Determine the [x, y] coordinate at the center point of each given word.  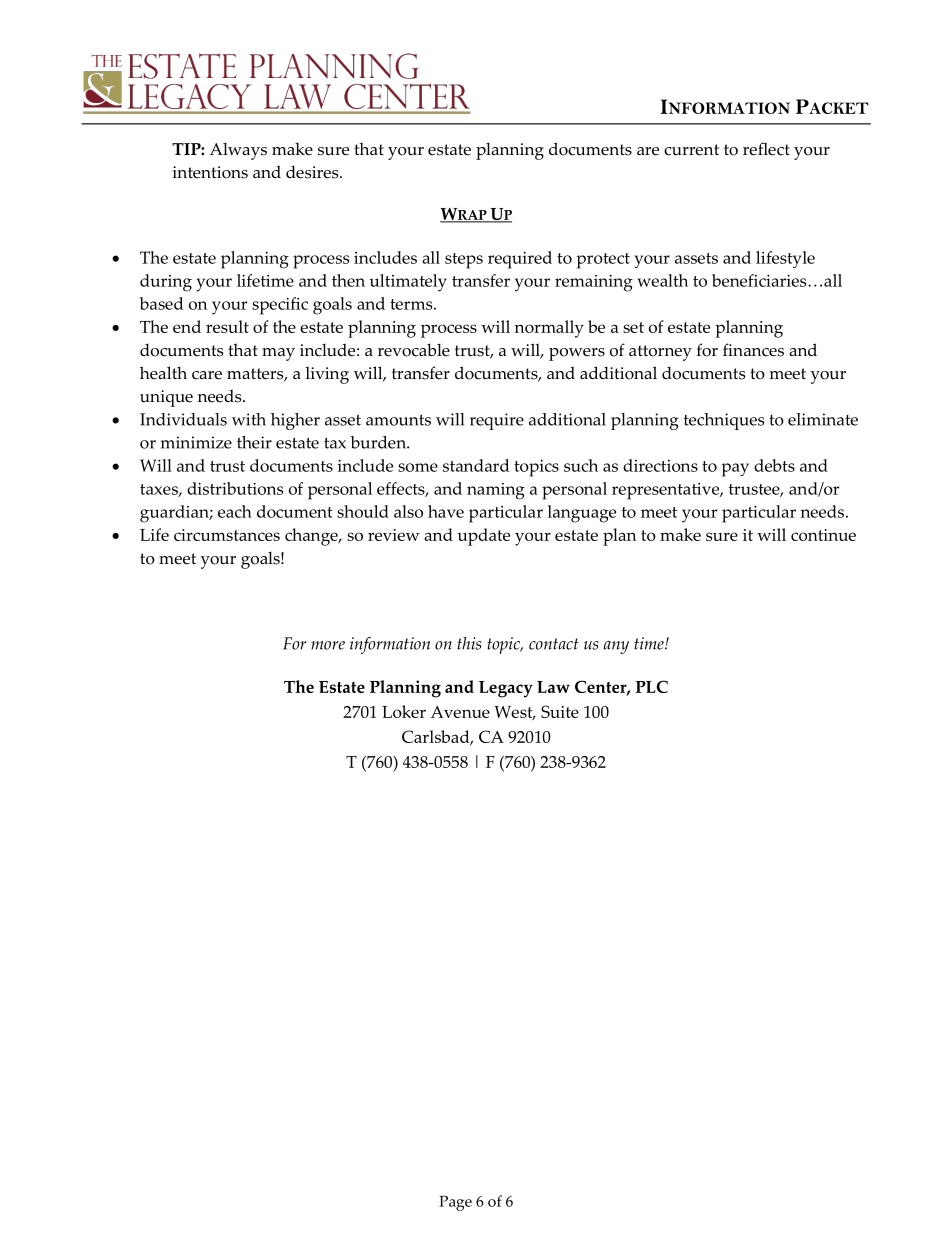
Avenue [460, 712]
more [328, 645]
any [616, 647]
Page [455, 1203]
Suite [560, 711]
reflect [766, 149]
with [249, 419]
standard [476, 465]
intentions [210, 172]
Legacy [506, 689]
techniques [724, 421]
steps [464, 261]
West [514, 713]
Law [553, 687]
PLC [652, 686]
